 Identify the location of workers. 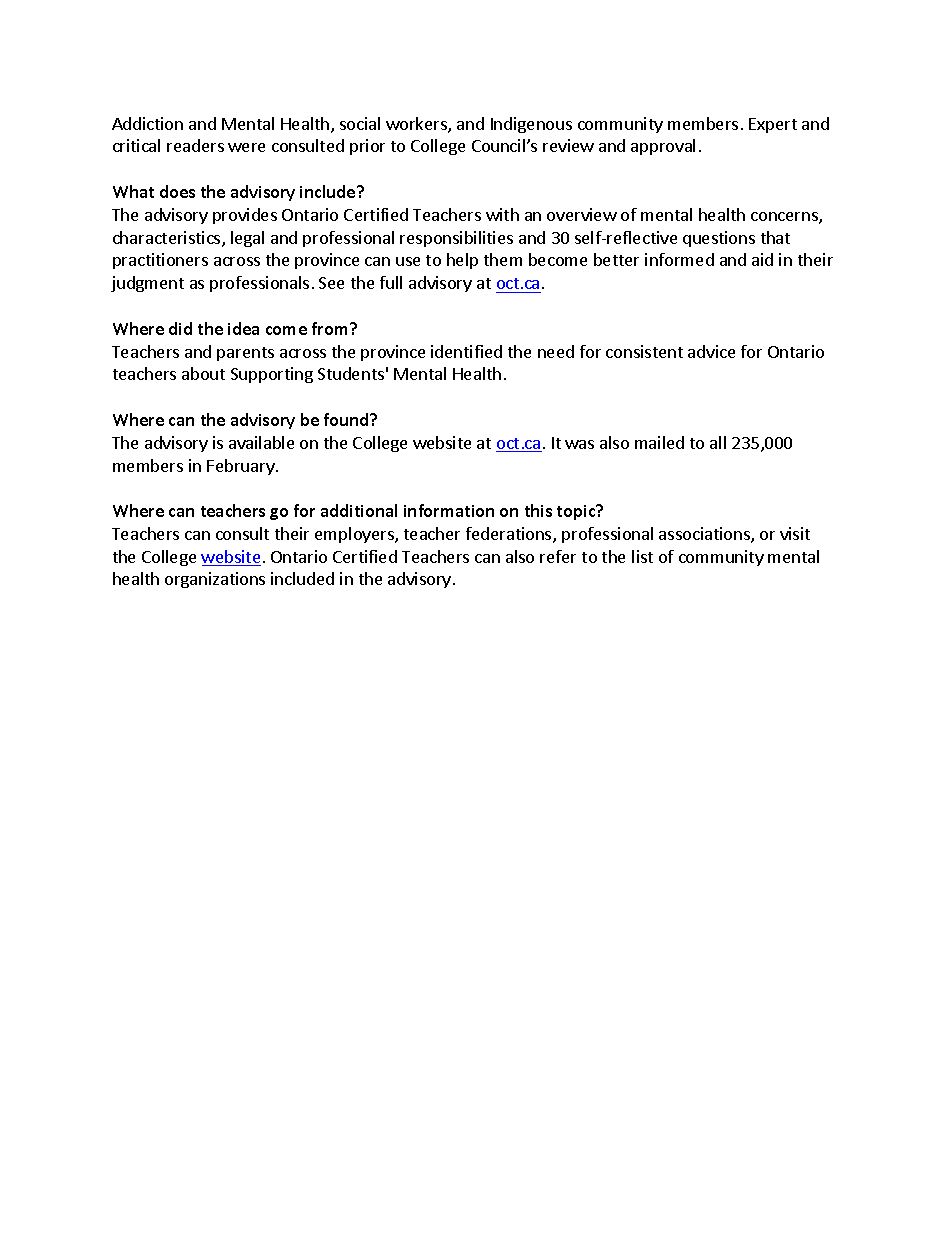
(417, 125).
